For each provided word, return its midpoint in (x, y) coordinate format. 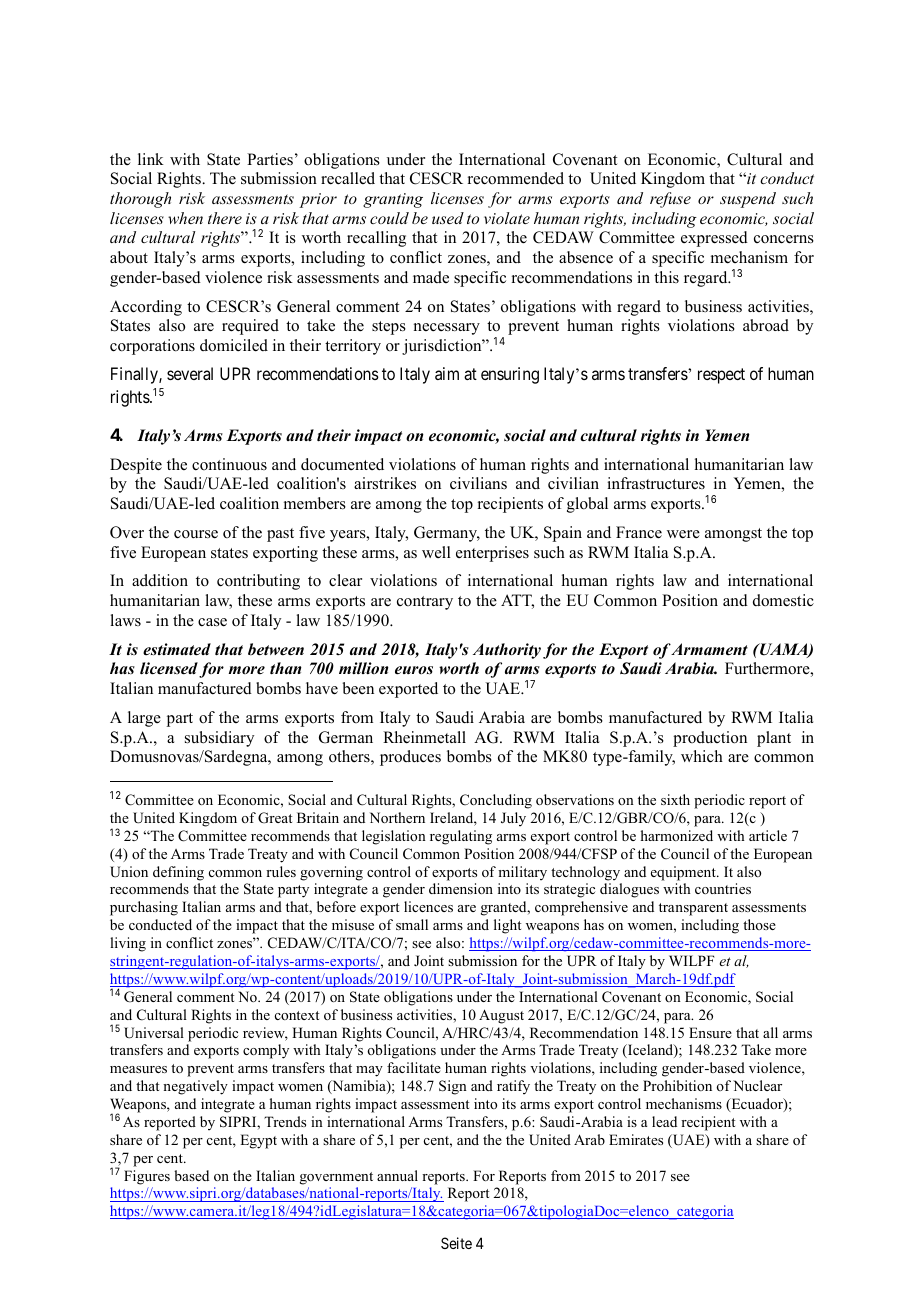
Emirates (636, 1139)
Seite (456, 1243)
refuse (670, 200)
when (185, 218)
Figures (147, 1177)
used (448, 218)
